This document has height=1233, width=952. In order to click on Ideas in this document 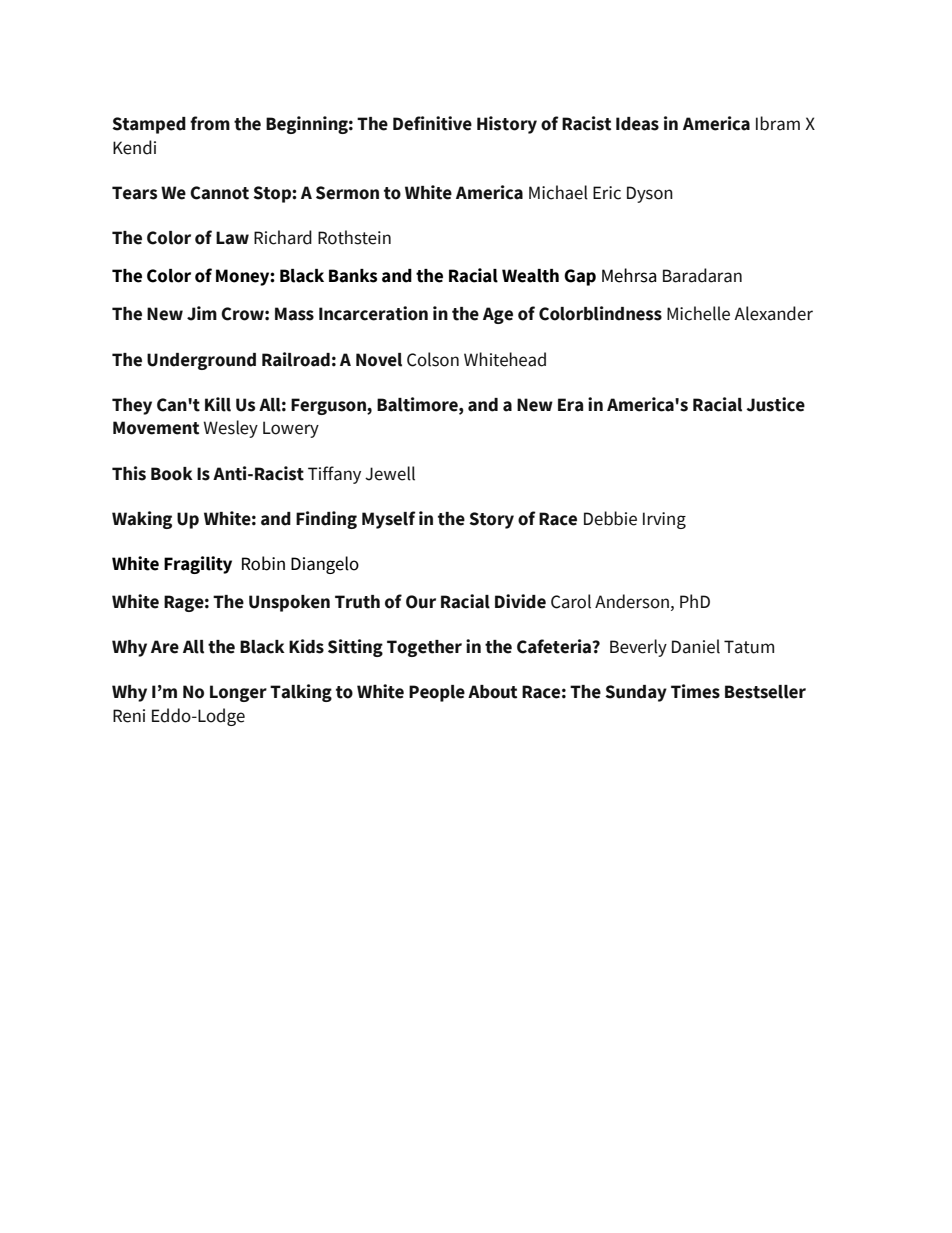, I will do `click(637, 124)`.
